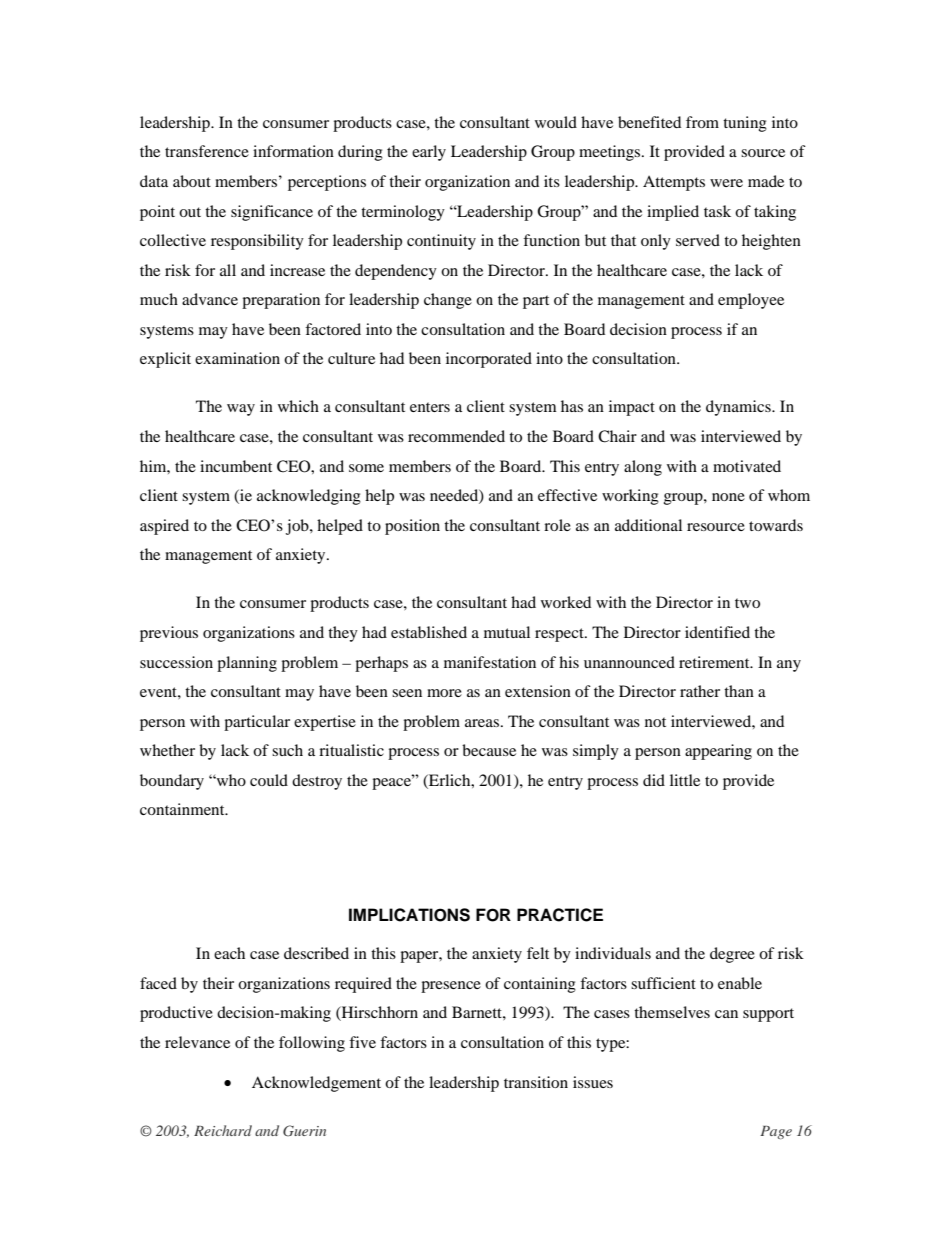 The image size is (952, 1233). What do you see at coordinates (702, 122) in the image?
I see `from` at bounding box center [702, 122].
